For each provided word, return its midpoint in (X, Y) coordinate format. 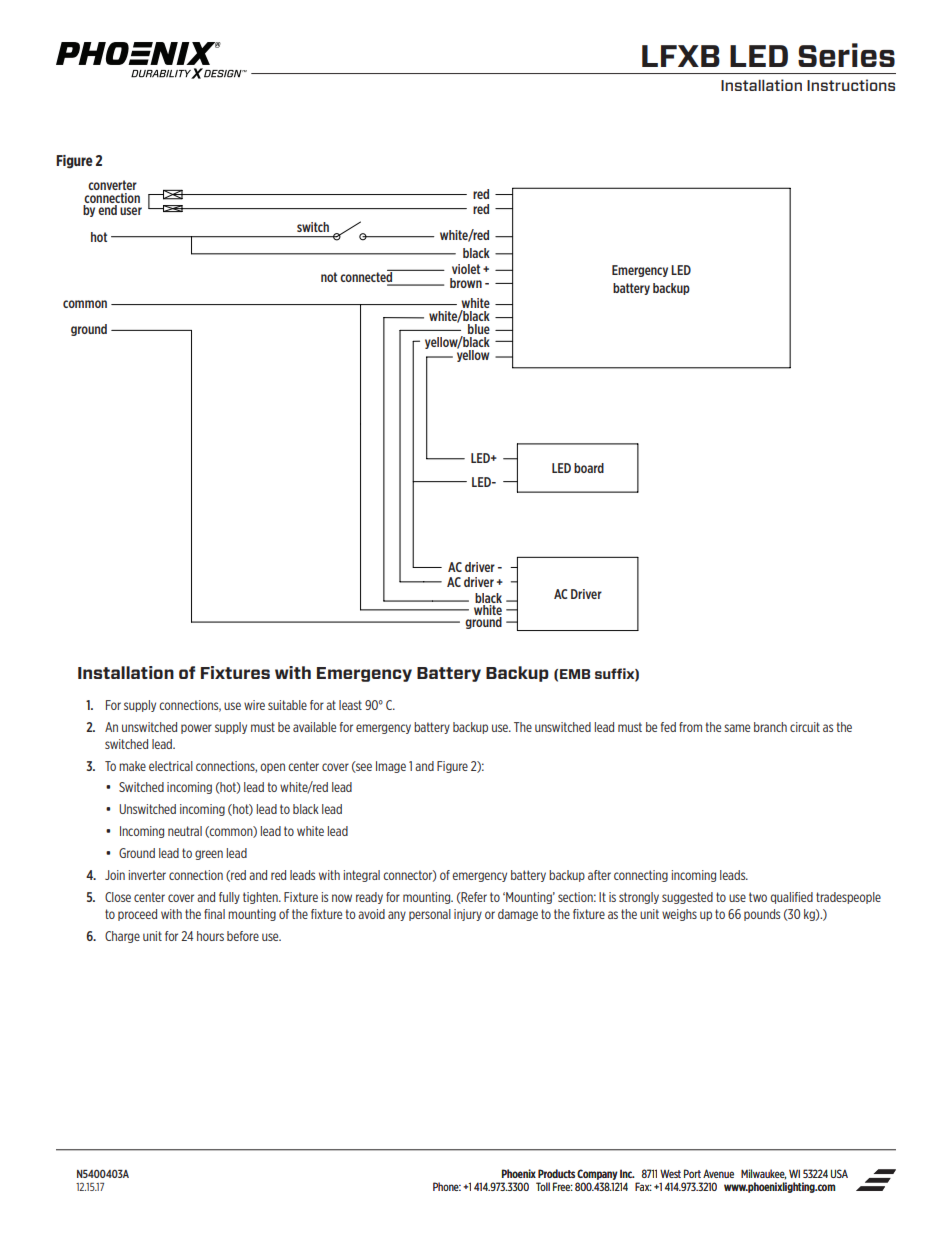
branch (770, 727)
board (589, 468)
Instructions (851, 85)
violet (466, 269)
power (196, 729)
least (350, 705)
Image (391, 767)
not (329, 277)
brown (466, 283)
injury (468, 915)
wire (254, 705)
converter (112, 185)
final (214, 914)
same (737, 728)
